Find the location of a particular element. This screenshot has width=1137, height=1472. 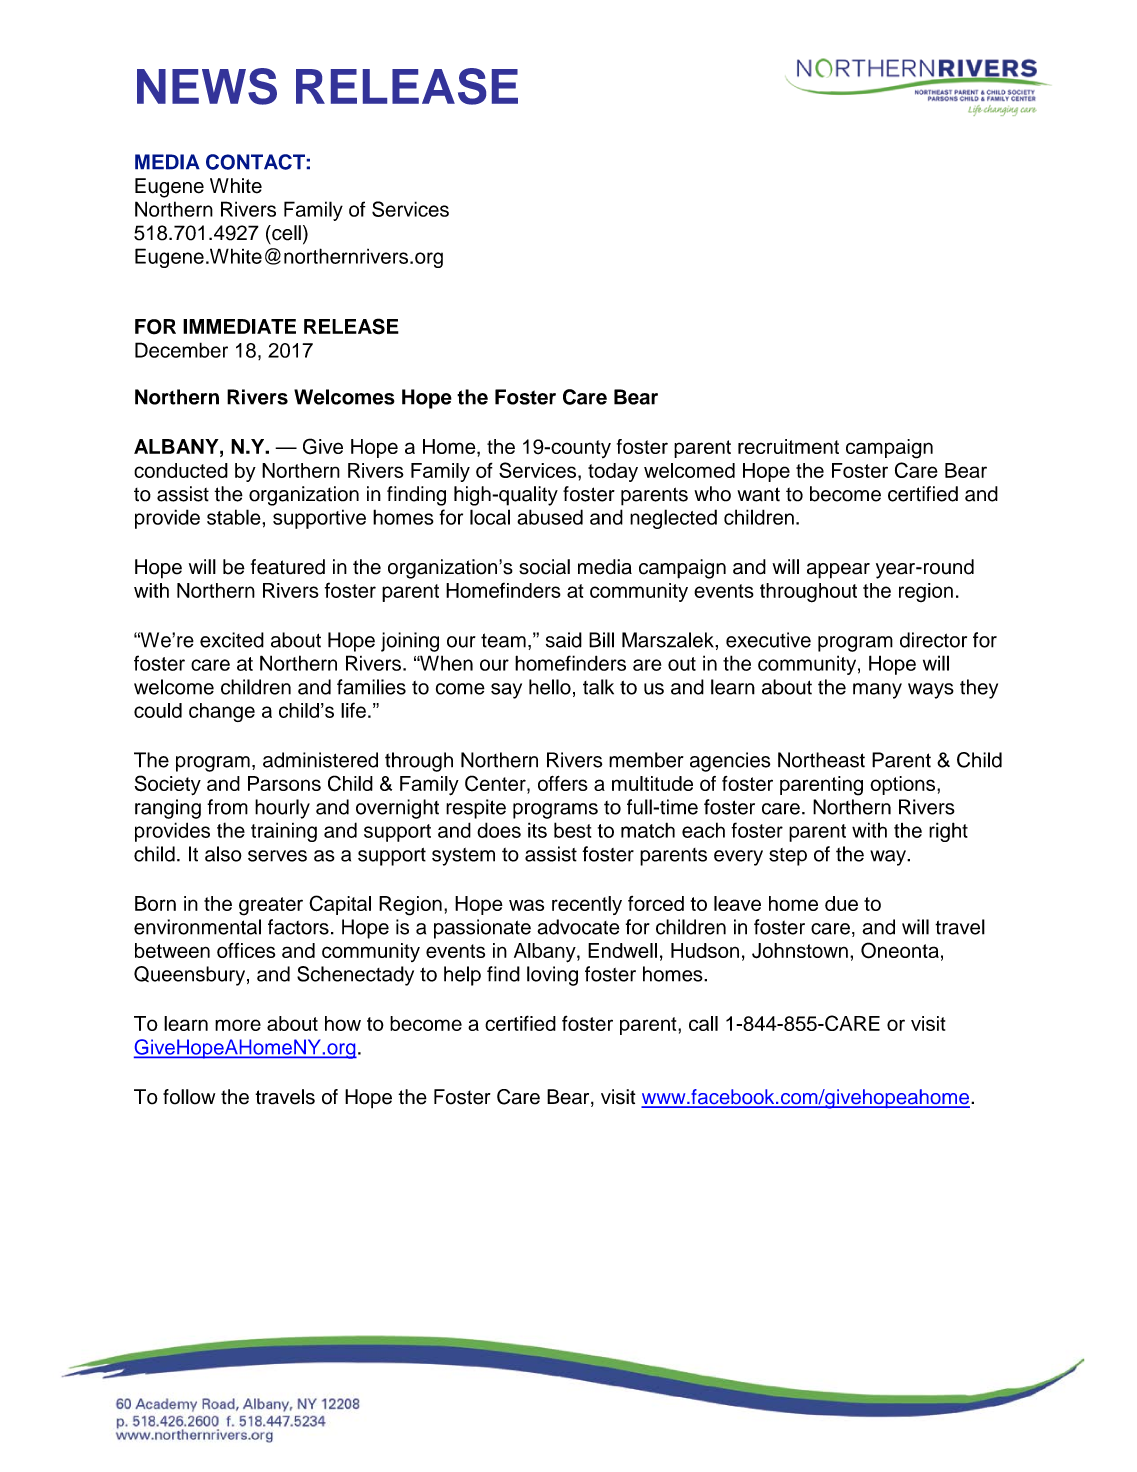

more is located at coordinates (238, 1025).
